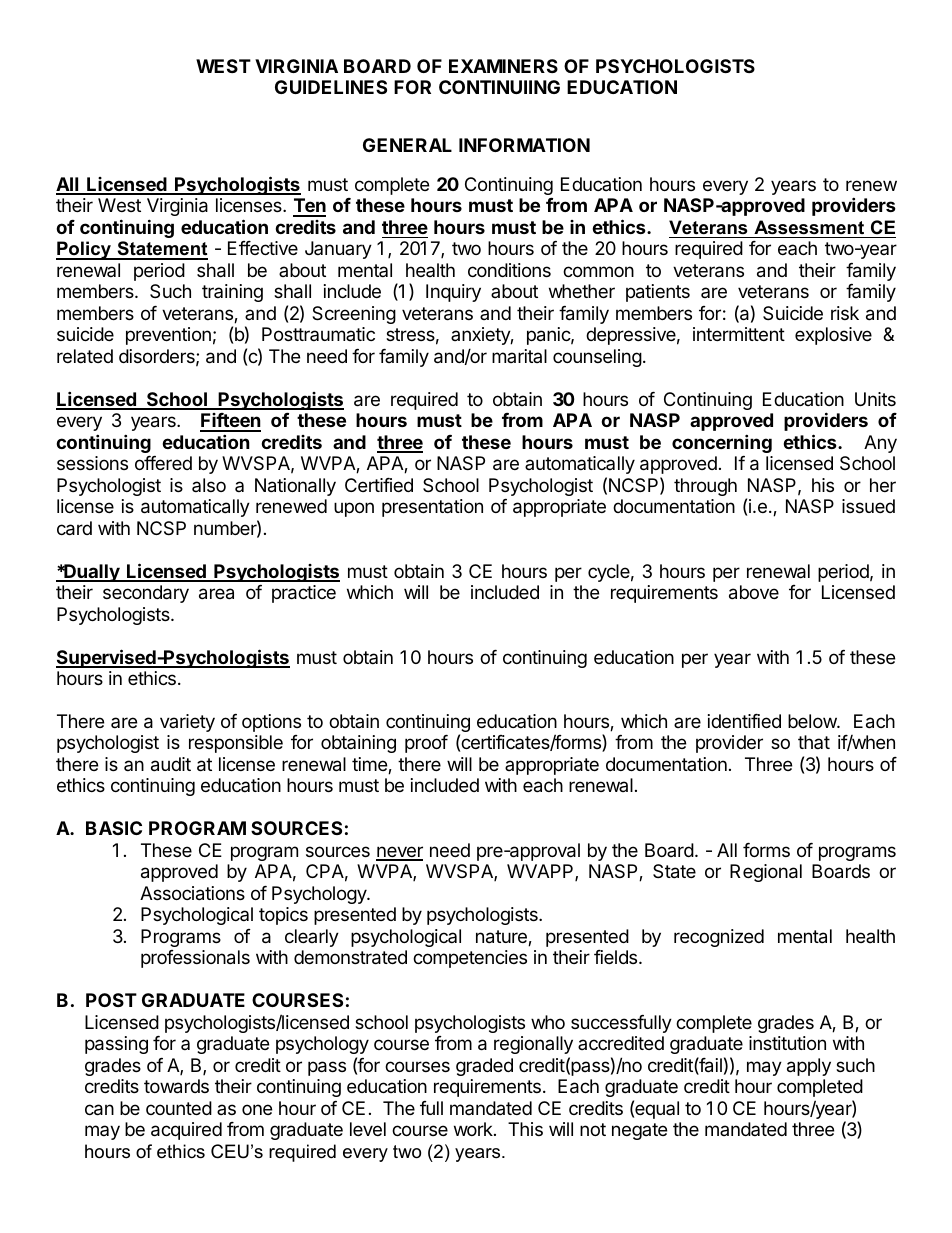 This image has width=952, height=1233. I want to click on counted, so click(179, 1108).
